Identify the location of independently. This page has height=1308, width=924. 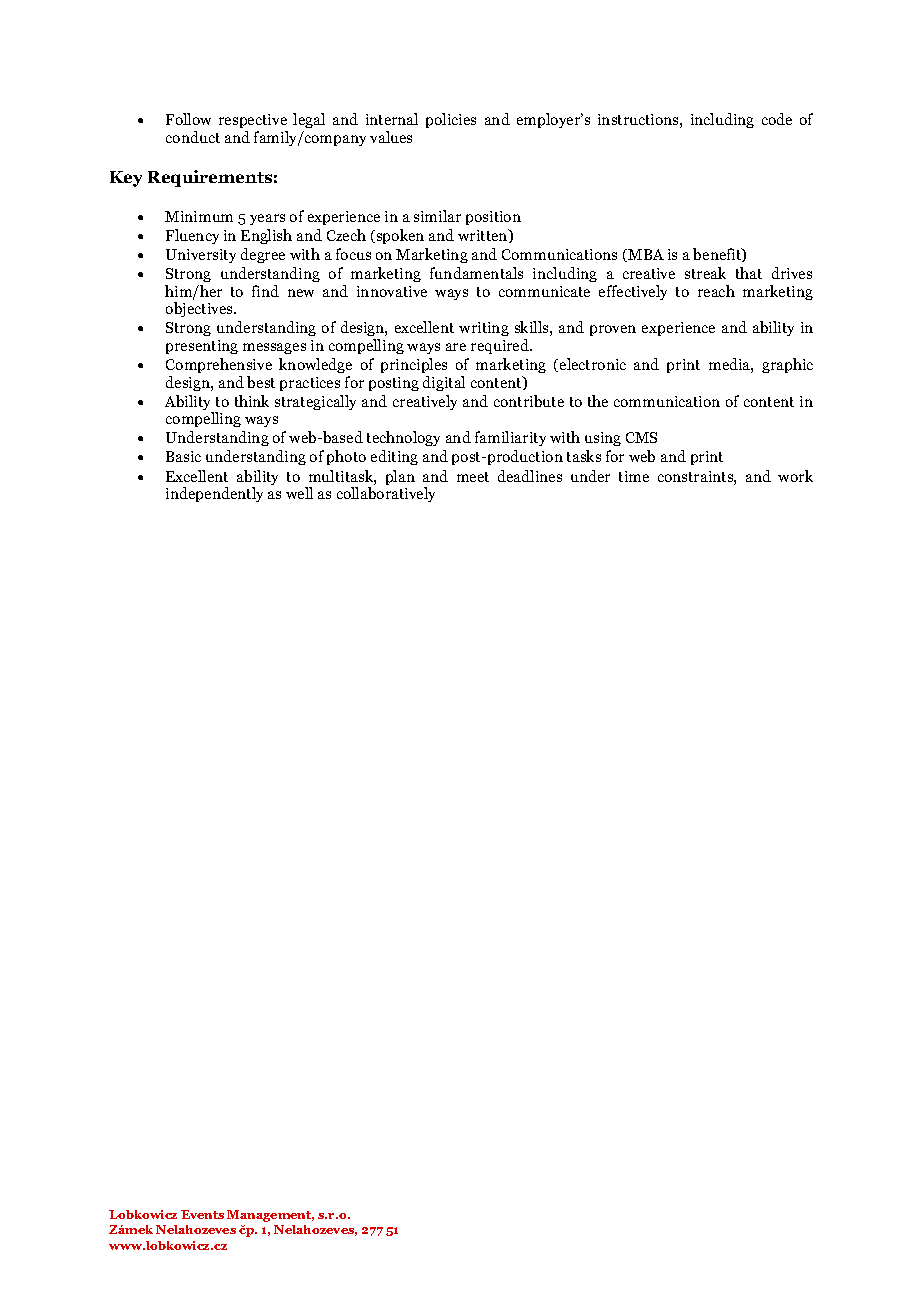
(214, 494).
